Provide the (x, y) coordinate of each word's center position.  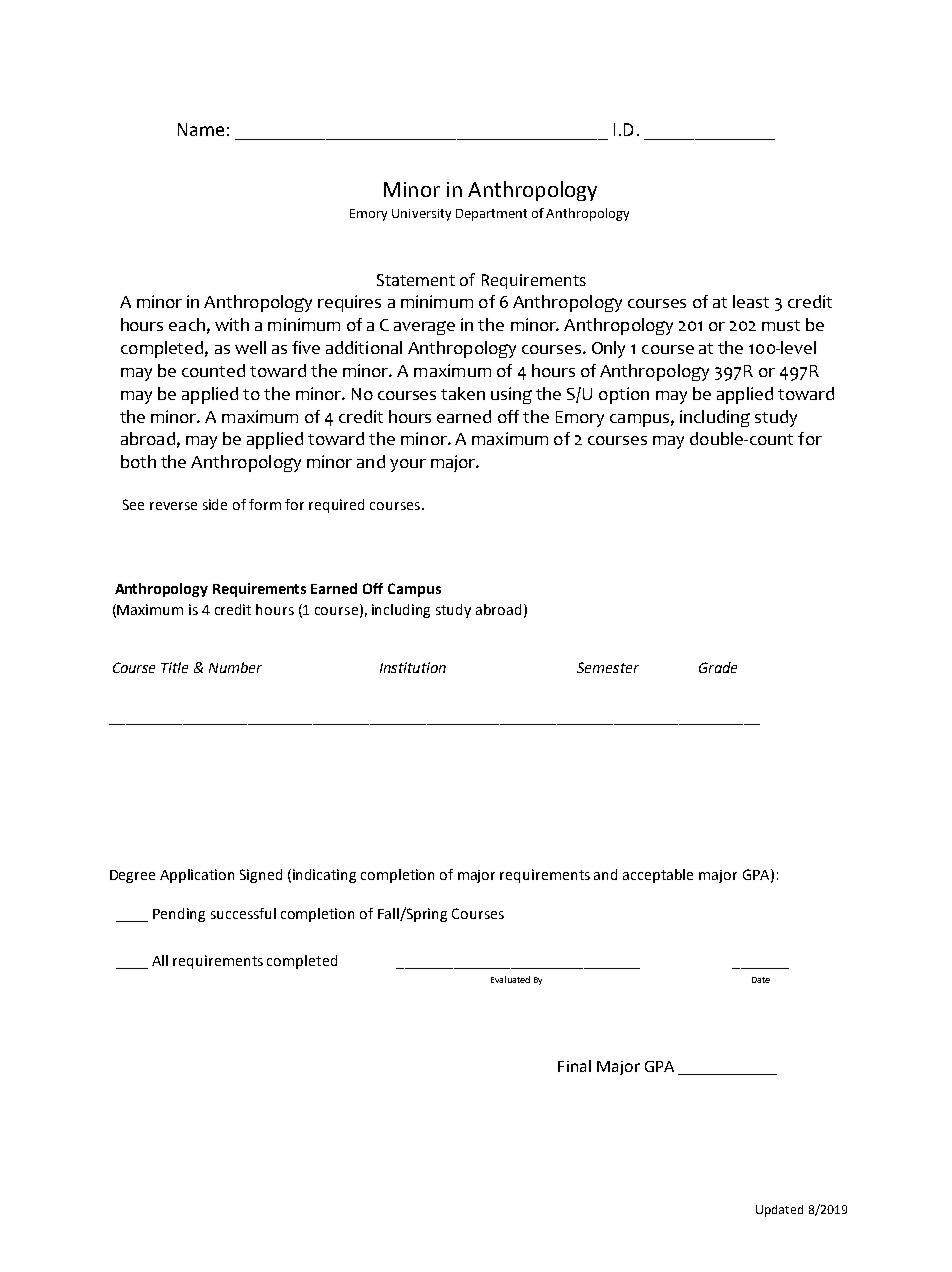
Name (201, 129)
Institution (413, 667)
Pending (179, 915)
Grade (718, 667)
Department (491, 215)
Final (574, 1066)
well (250, 347)
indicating (324, 876)
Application (197, 876)
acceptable (658, 876)
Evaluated (510, 979)
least (751, 301)
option (624, 395)
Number (235, 667)
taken (463, 393)
